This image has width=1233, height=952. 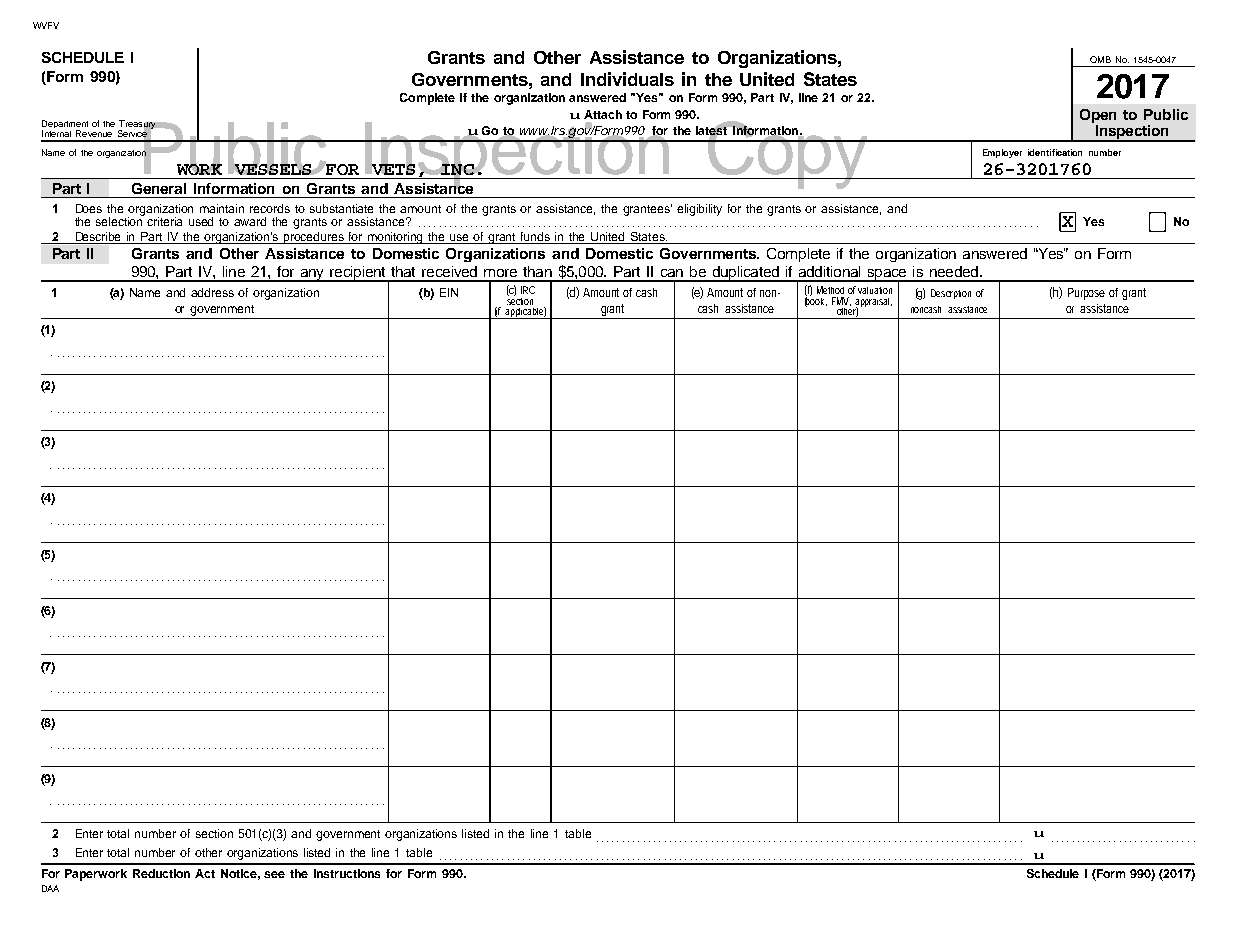 I want to click on Act, so click(x=205, y=873).
